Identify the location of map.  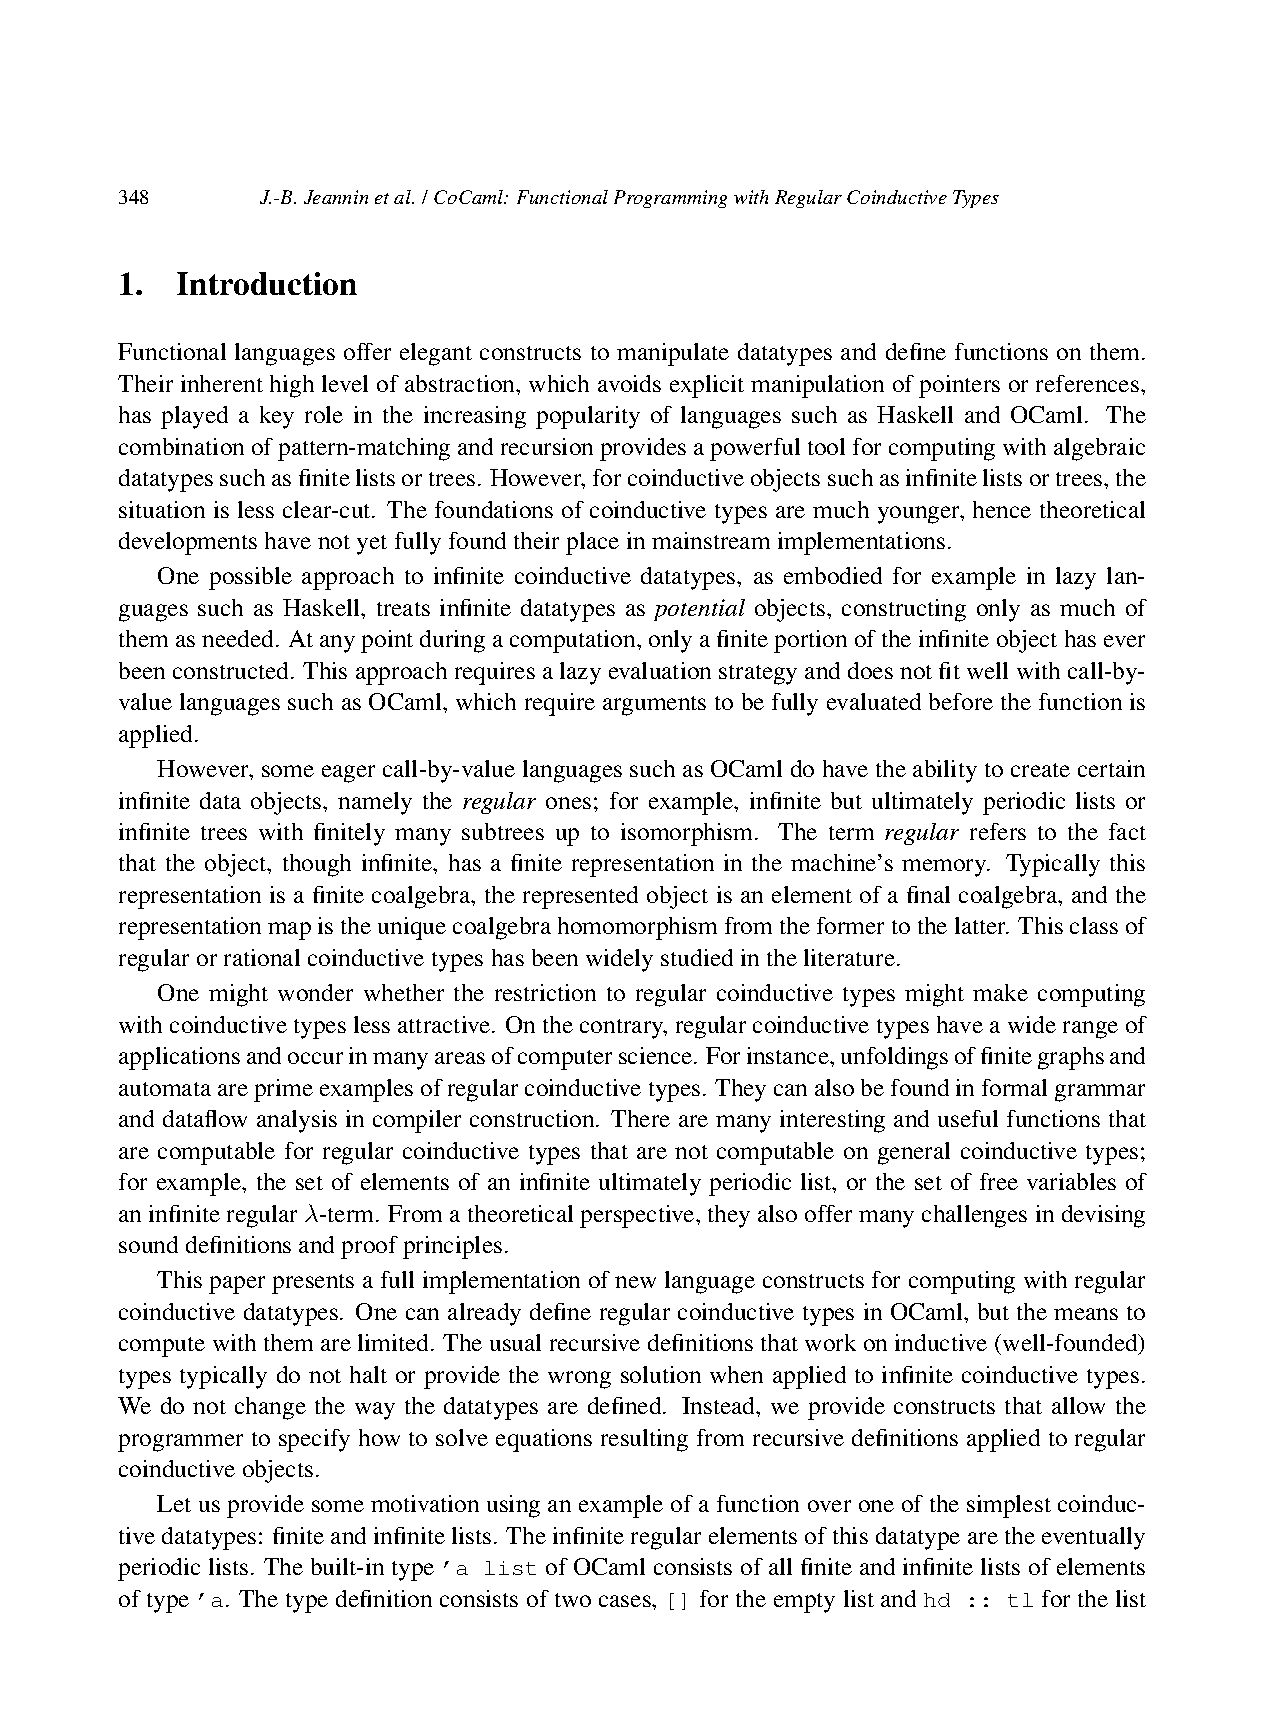
(289, 931).
